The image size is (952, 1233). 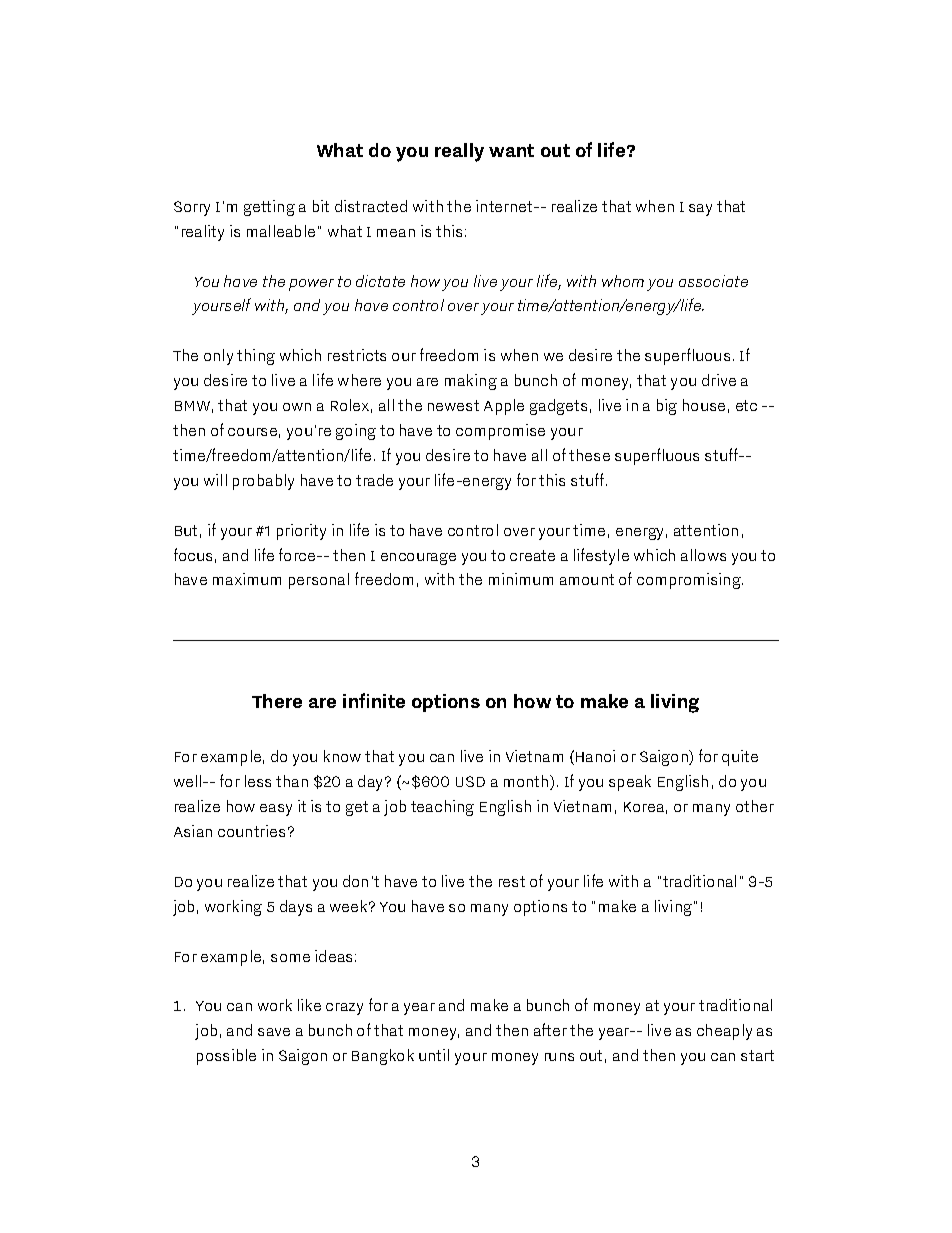 What do you see at coordinates (459, 152) in the screenshot?
I see `really` at bounding box center [459, 152].
